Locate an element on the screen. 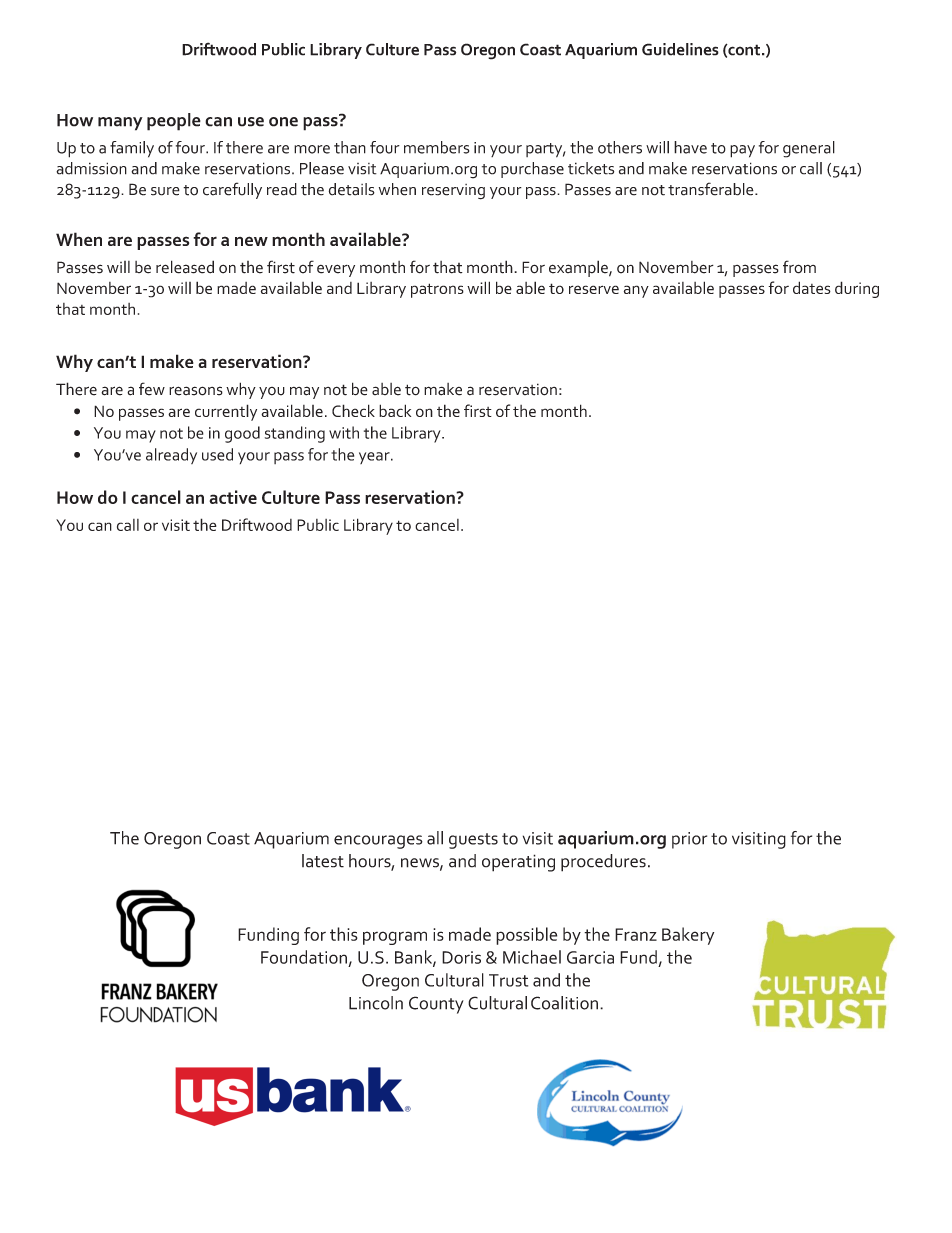 This screenshot has width=952, height=1233. with is located at coordinates (344, 432).
